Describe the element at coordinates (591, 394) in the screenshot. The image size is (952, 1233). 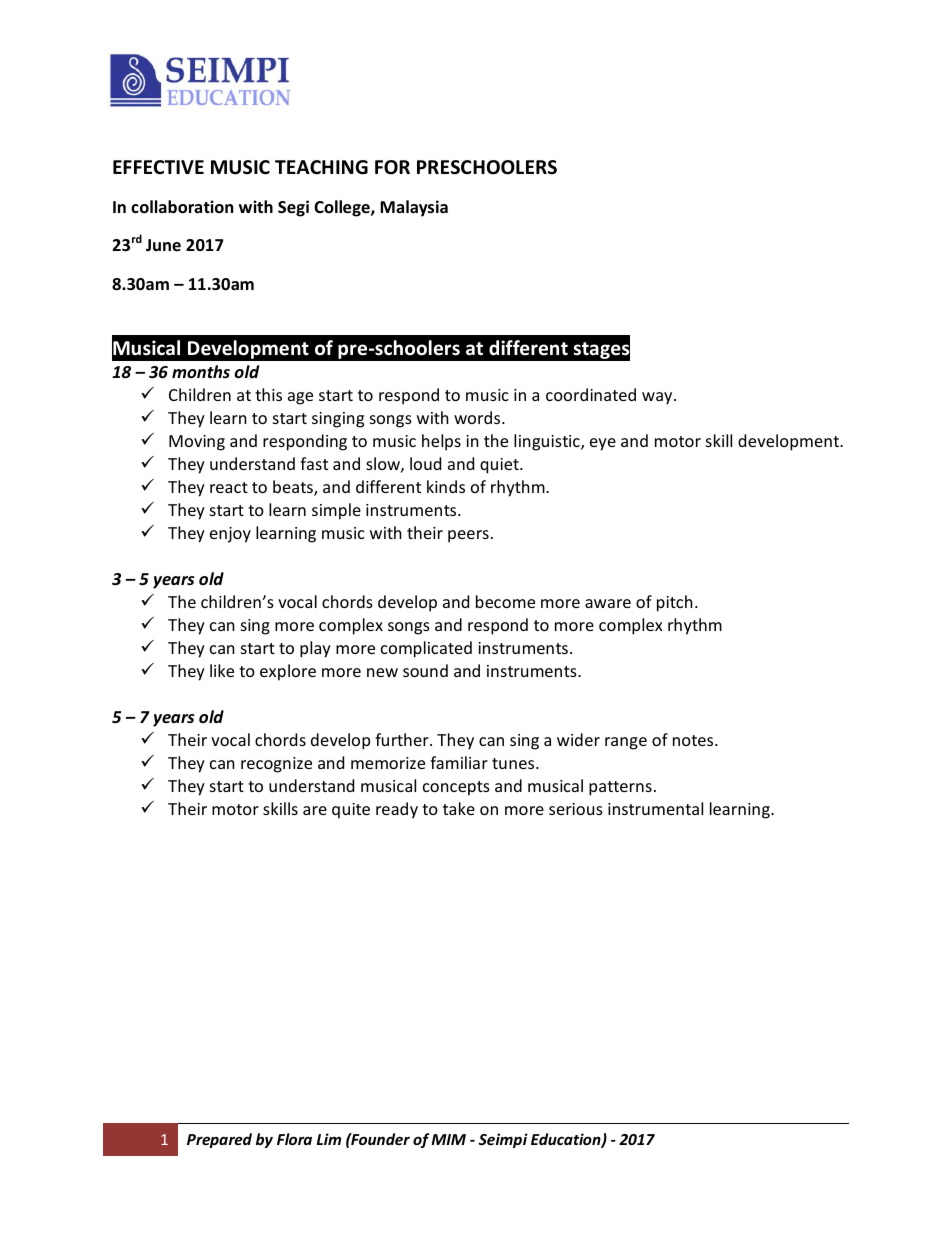
I see `coordinated` at that location.
